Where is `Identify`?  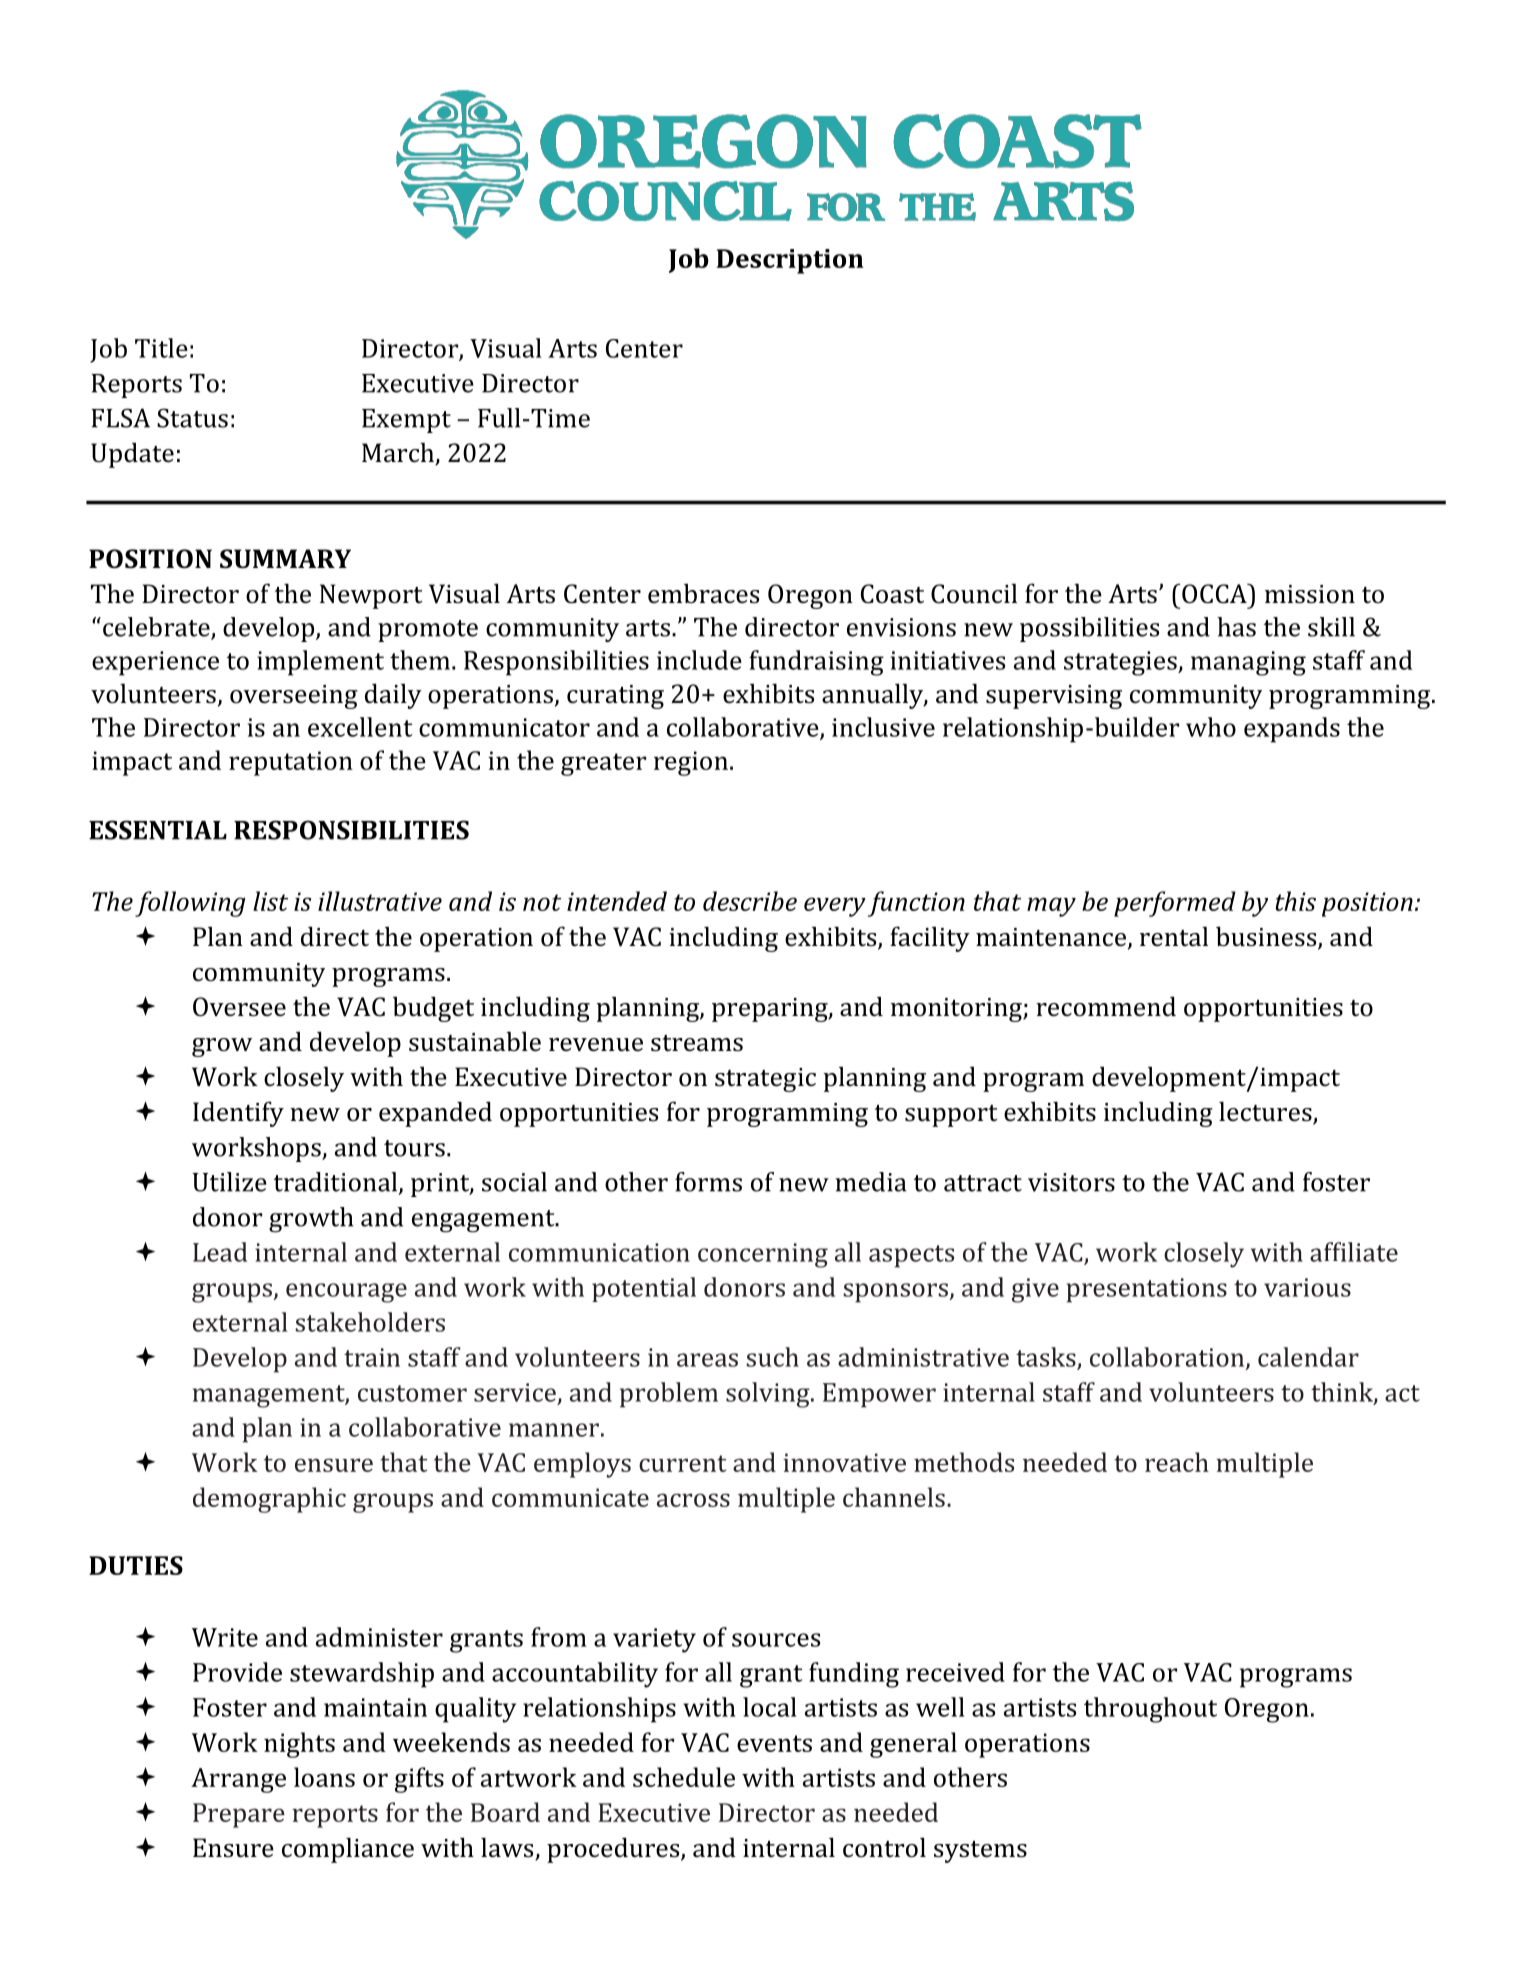
Identify is located at coordinates (238, 1114).
